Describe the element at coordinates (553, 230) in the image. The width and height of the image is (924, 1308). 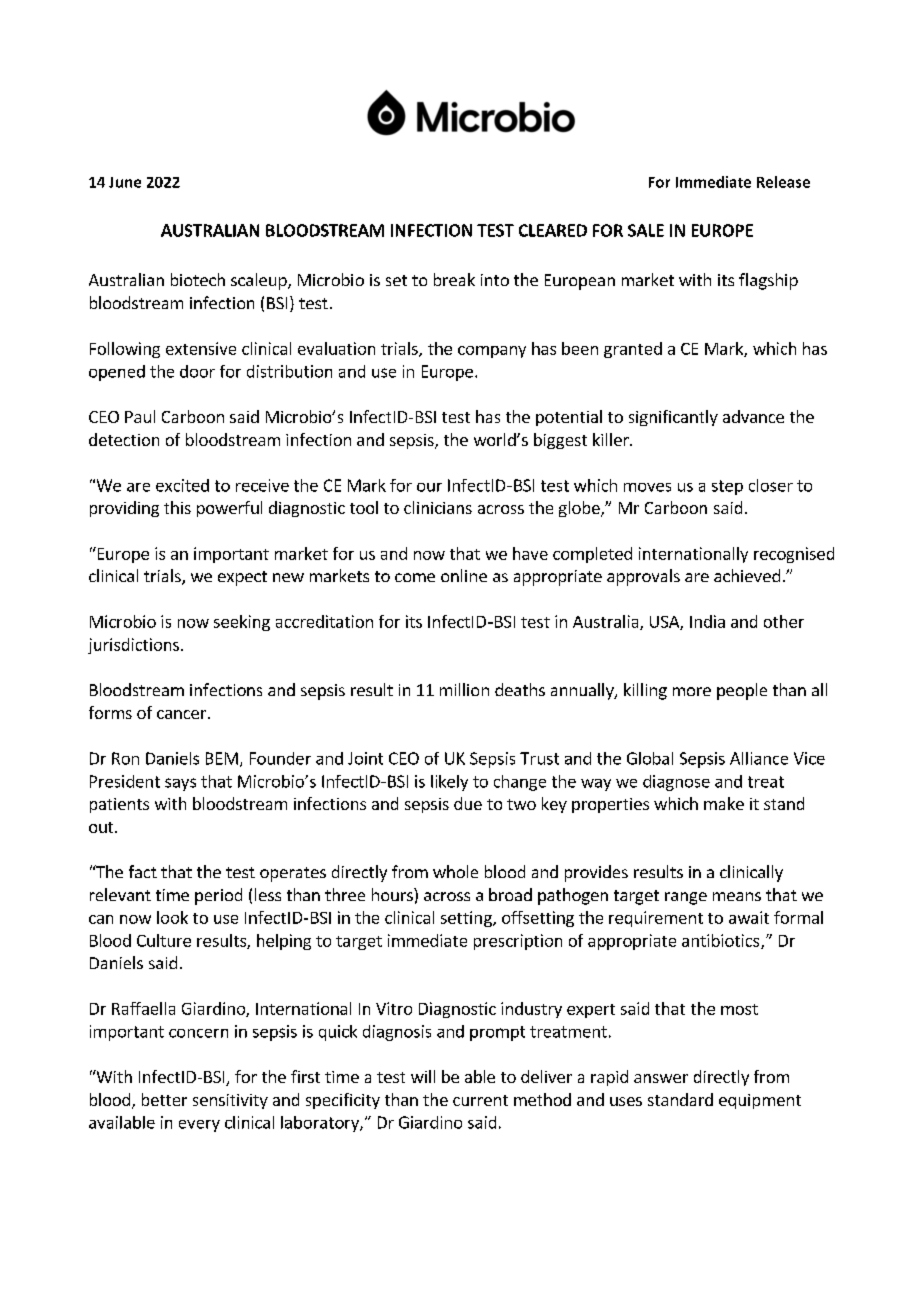
I see `CLEARED` at that location.
